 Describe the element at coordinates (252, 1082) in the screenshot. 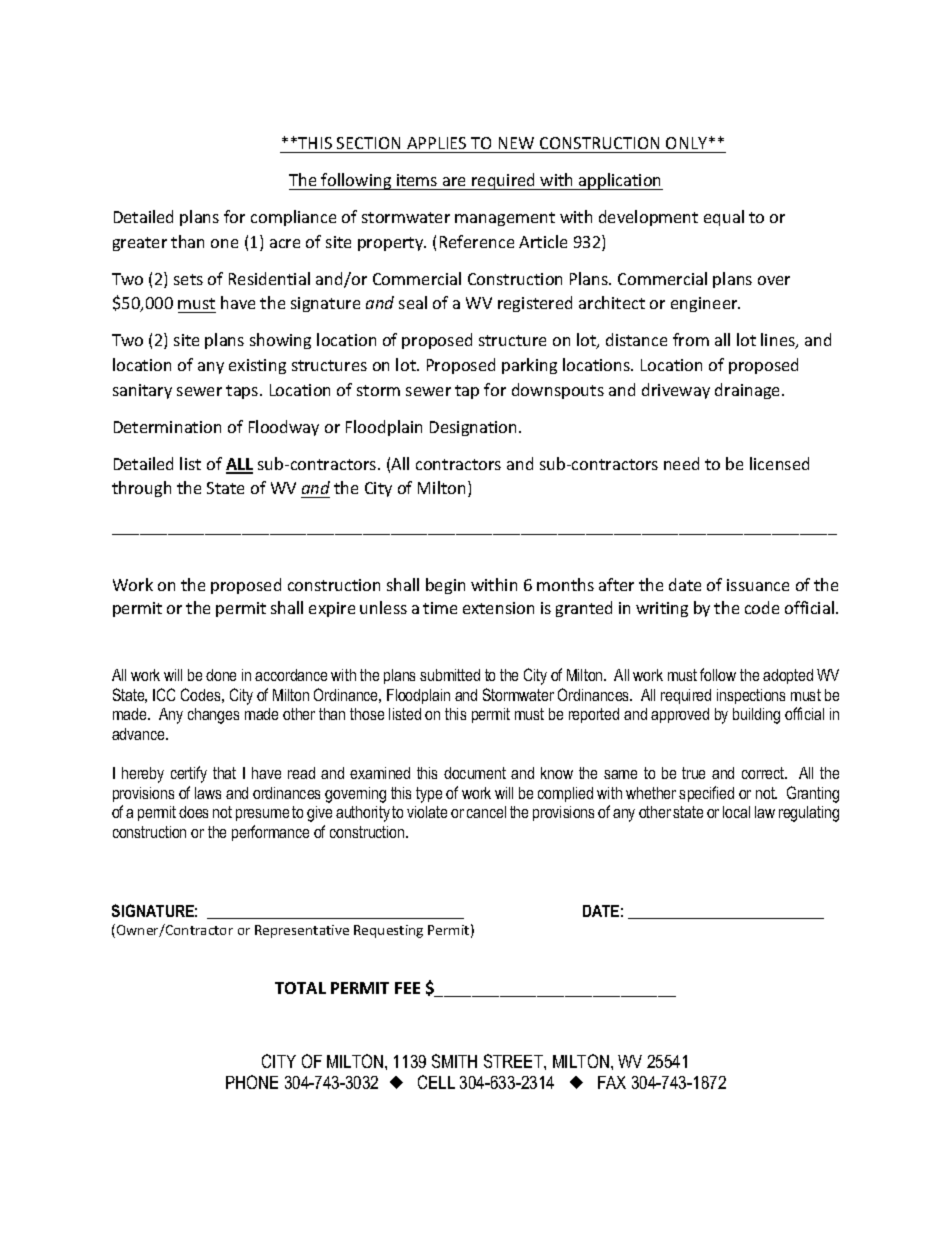

I see `PHONE` at that location.
